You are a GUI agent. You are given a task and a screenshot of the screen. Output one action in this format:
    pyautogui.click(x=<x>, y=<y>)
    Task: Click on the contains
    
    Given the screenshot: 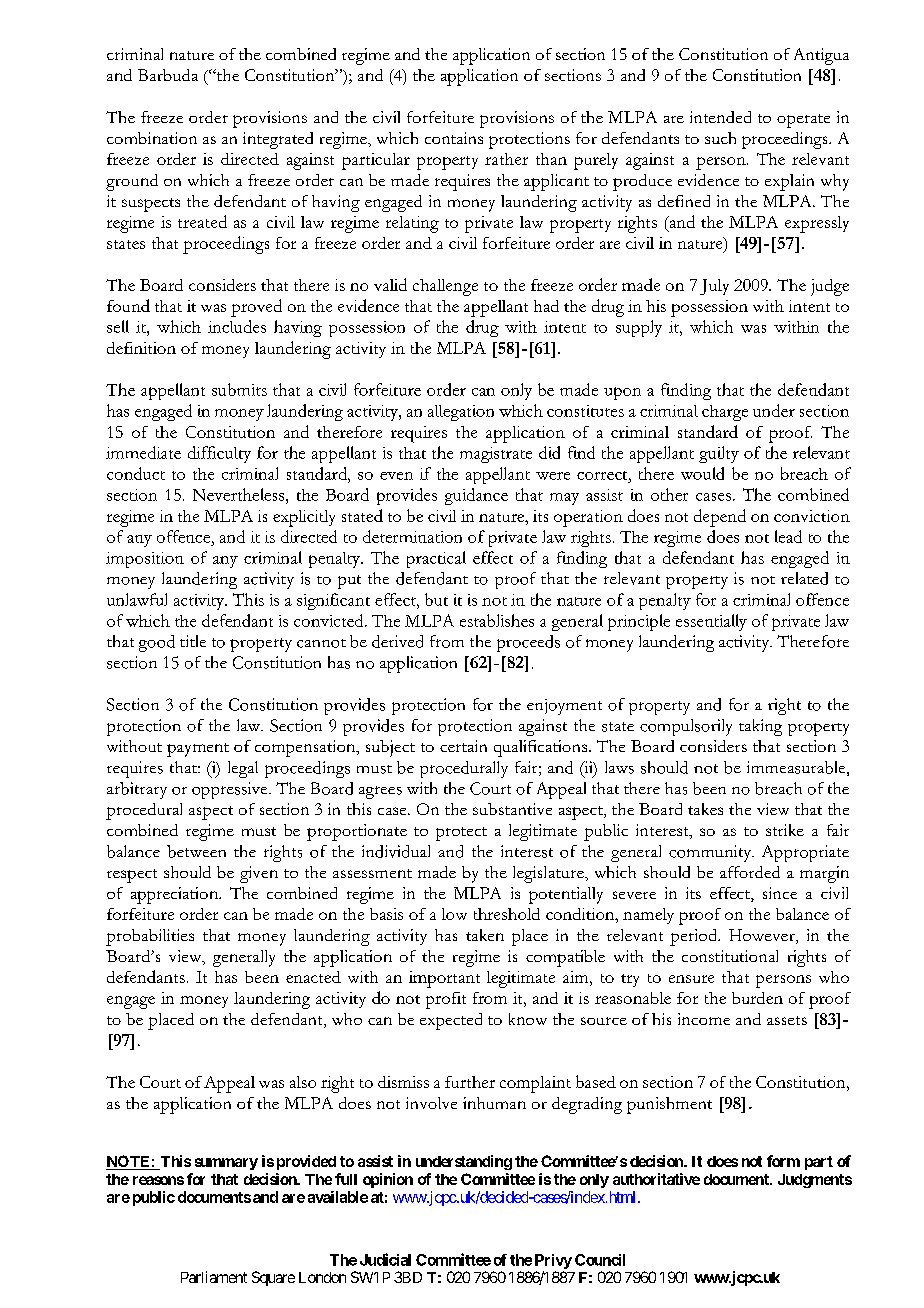 What is the action you would take?
    pyautogui.click(x=454, y=138)
